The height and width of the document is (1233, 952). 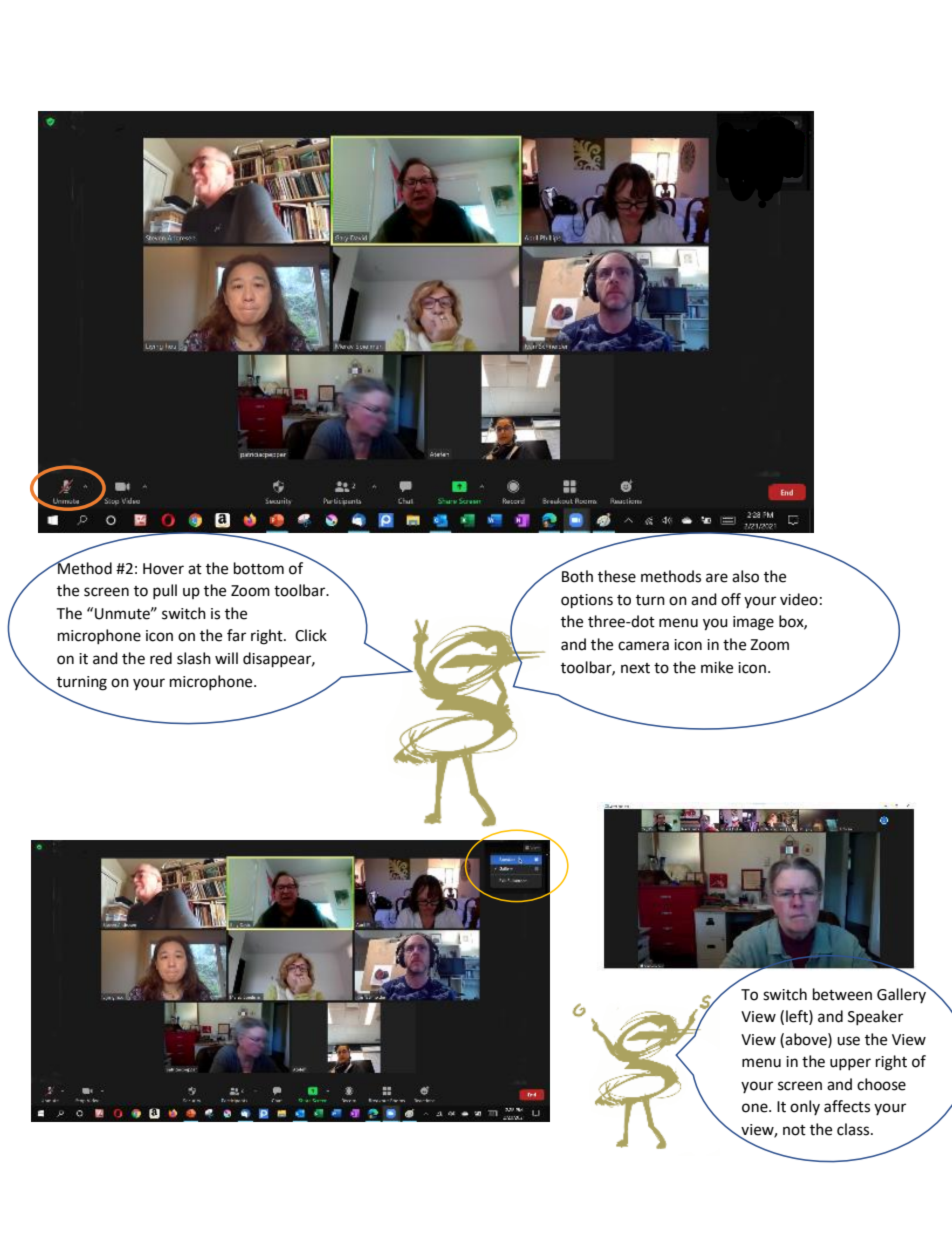 What do you see at coordinates (794, 1130) in the document?
I see `not` at bounding box center [794, 1130].
